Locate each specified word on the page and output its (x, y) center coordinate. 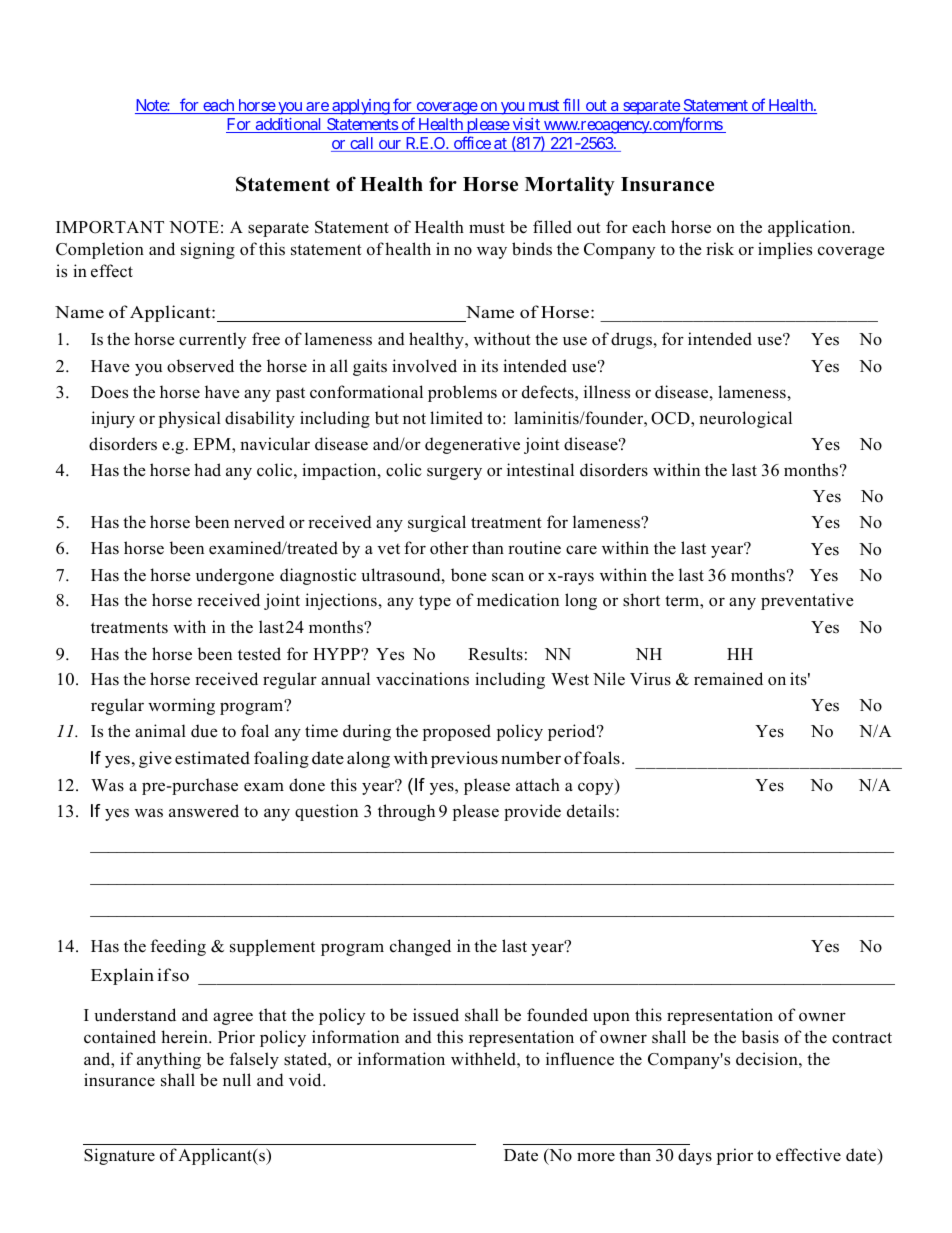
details (592, 811)
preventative (807, 601)
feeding (178, 947)
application (810, 228)
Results (495, 654)
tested (259, 654)
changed (420, 947)
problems (462, 393)
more (596, 1157)
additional (289, 125)
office (471, 144)
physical (190, 419)
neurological (745, 419)
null (237, 1080)
